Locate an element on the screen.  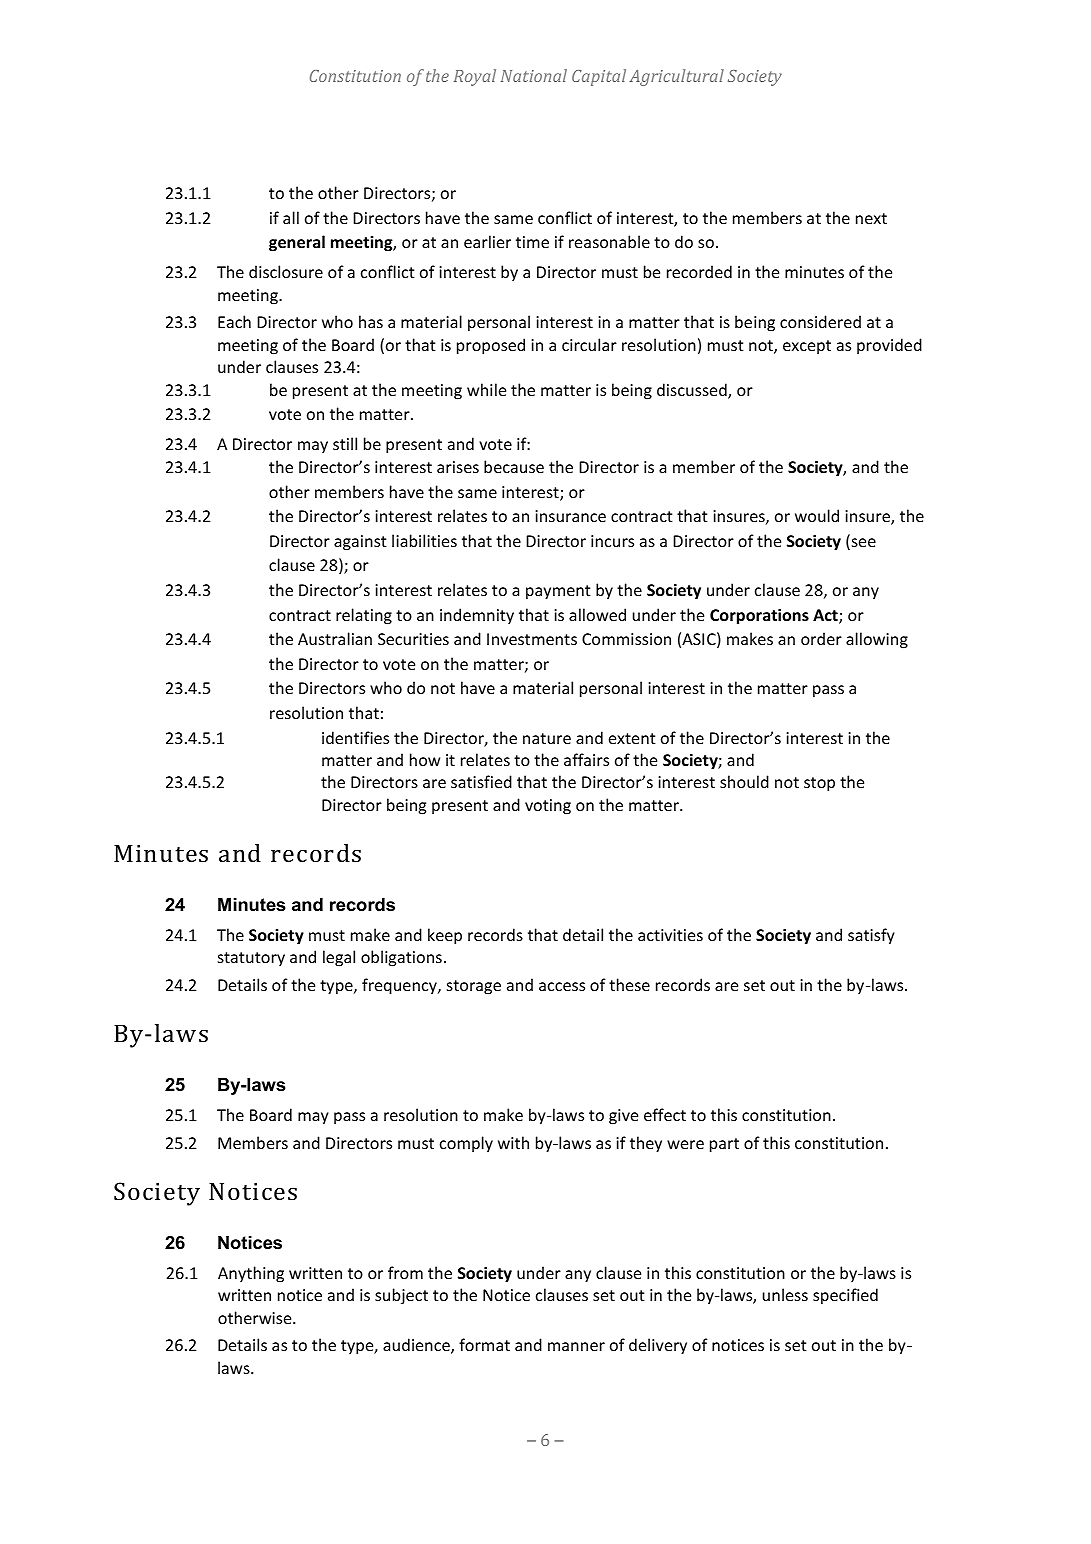
Anything is located at coordinates (251, 1274).
